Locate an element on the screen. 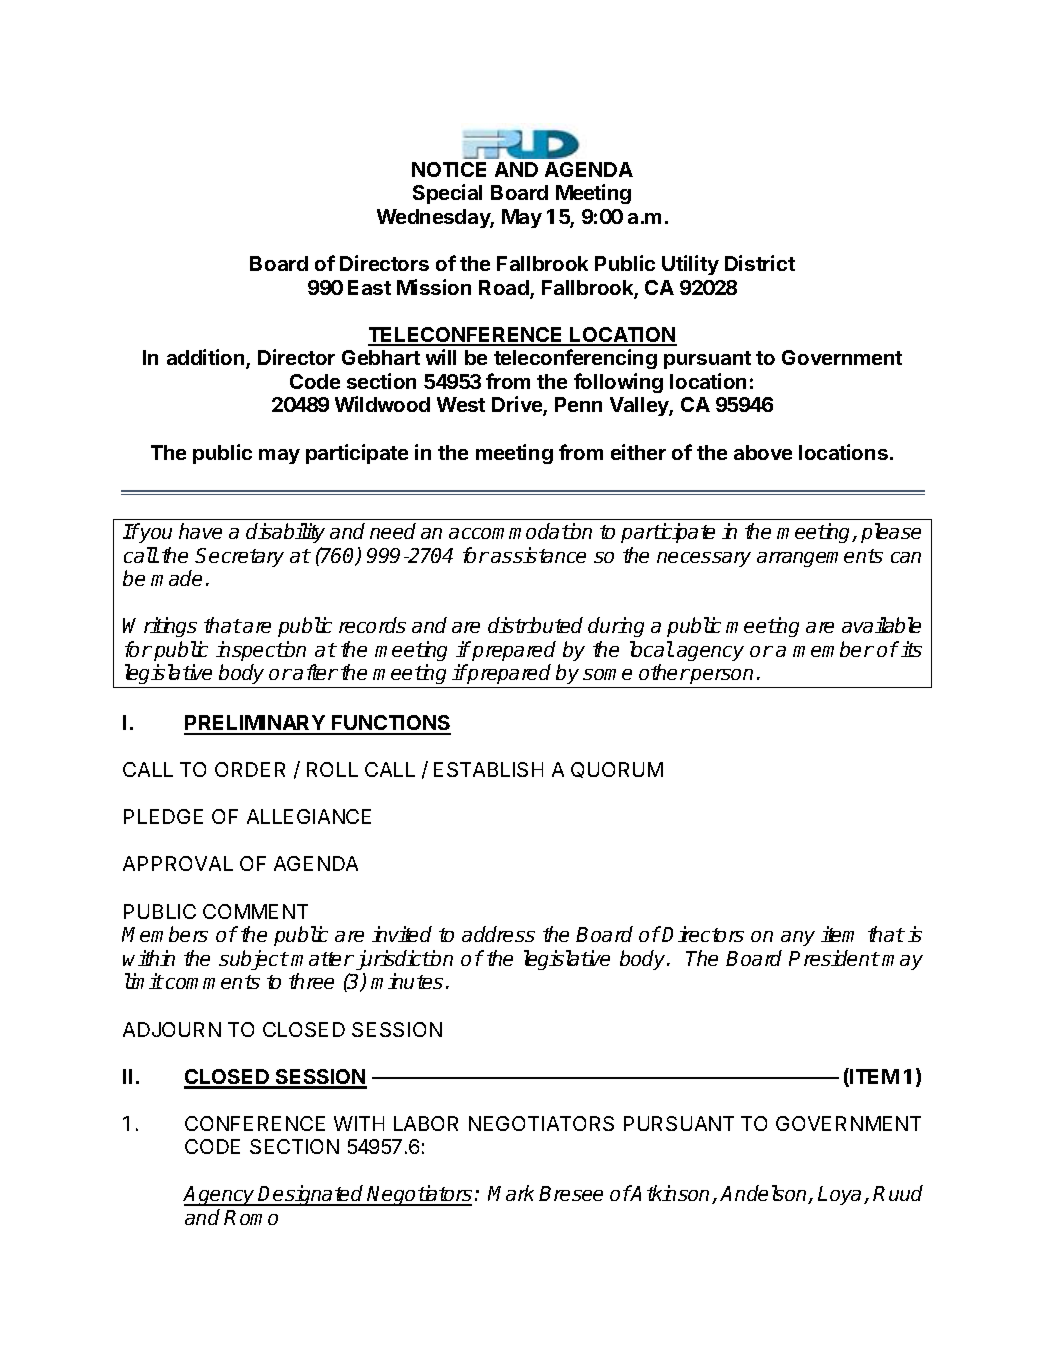 Image resolution: width=1045 pixels, height=1353 pixels. APPROVAL is located at coordinates (178, 863).
